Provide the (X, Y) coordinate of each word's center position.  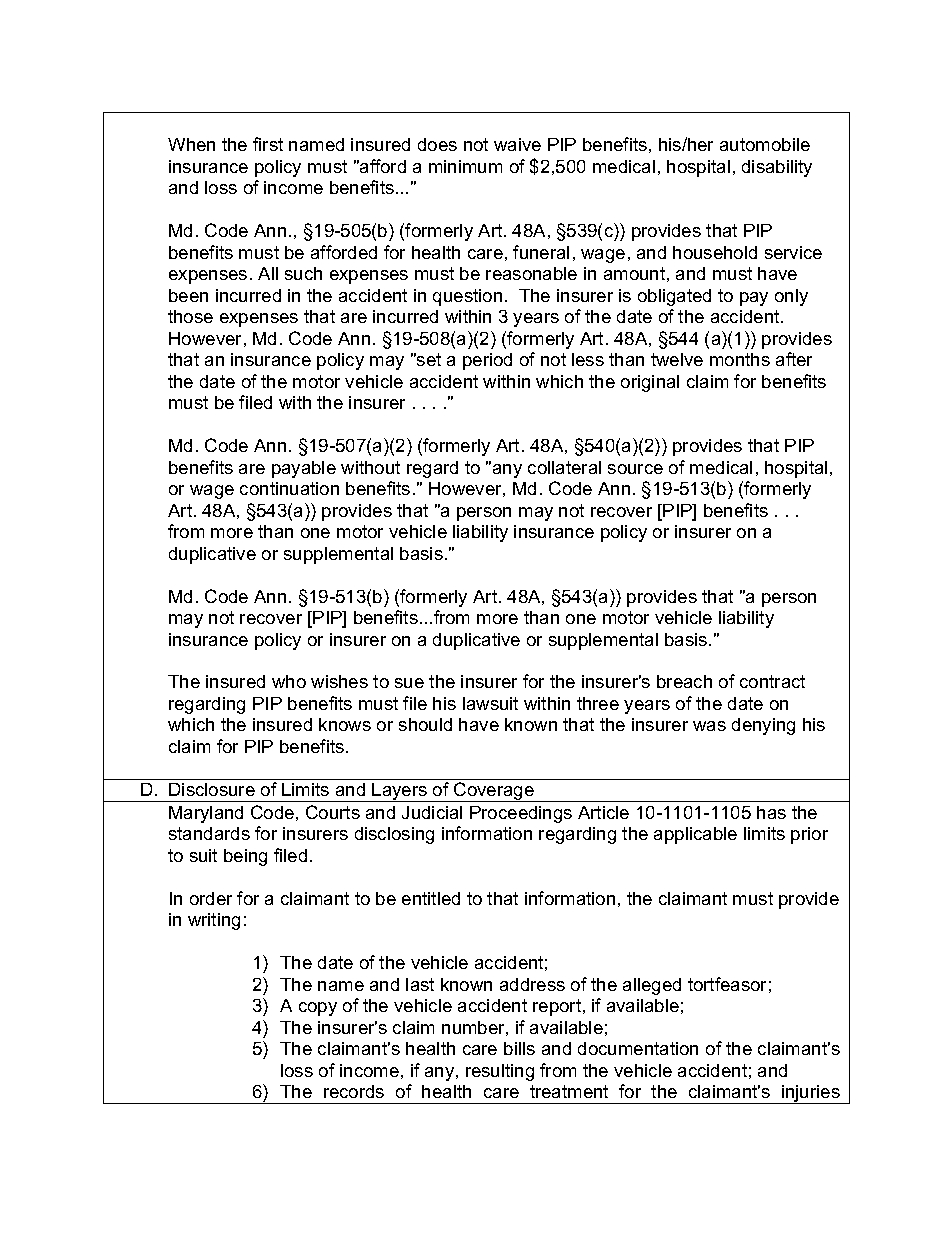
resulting (500, 1072)
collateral (564, 467)
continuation (289, 488)
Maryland (206, 814)
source (635, 469)
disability (777, 168)
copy (318, 1009)
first (268, 144)
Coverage (494, 792)
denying (763, 726)
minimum (465, 166)
